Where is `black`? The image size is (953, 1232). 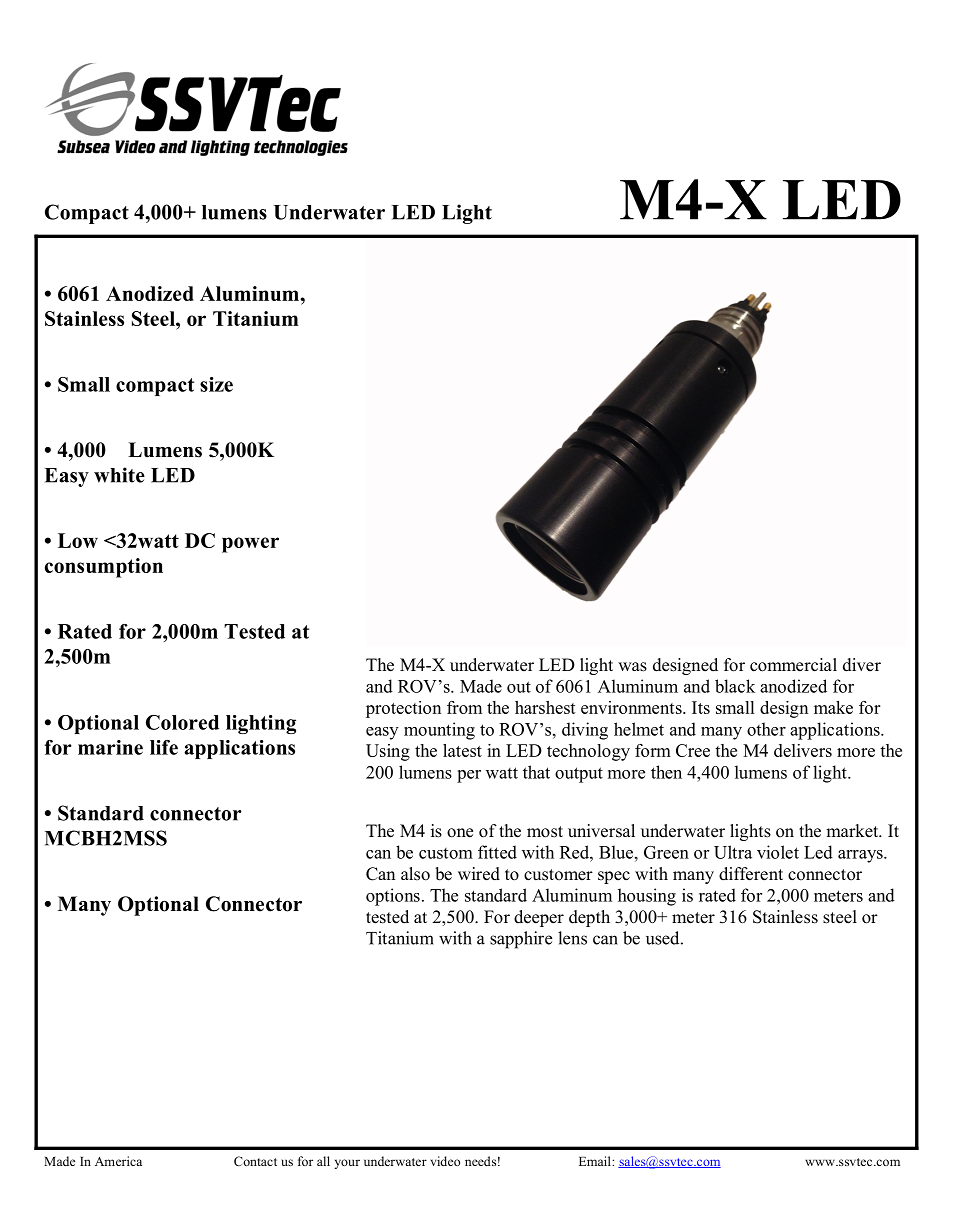 black is located at coordinates (735, 686).
